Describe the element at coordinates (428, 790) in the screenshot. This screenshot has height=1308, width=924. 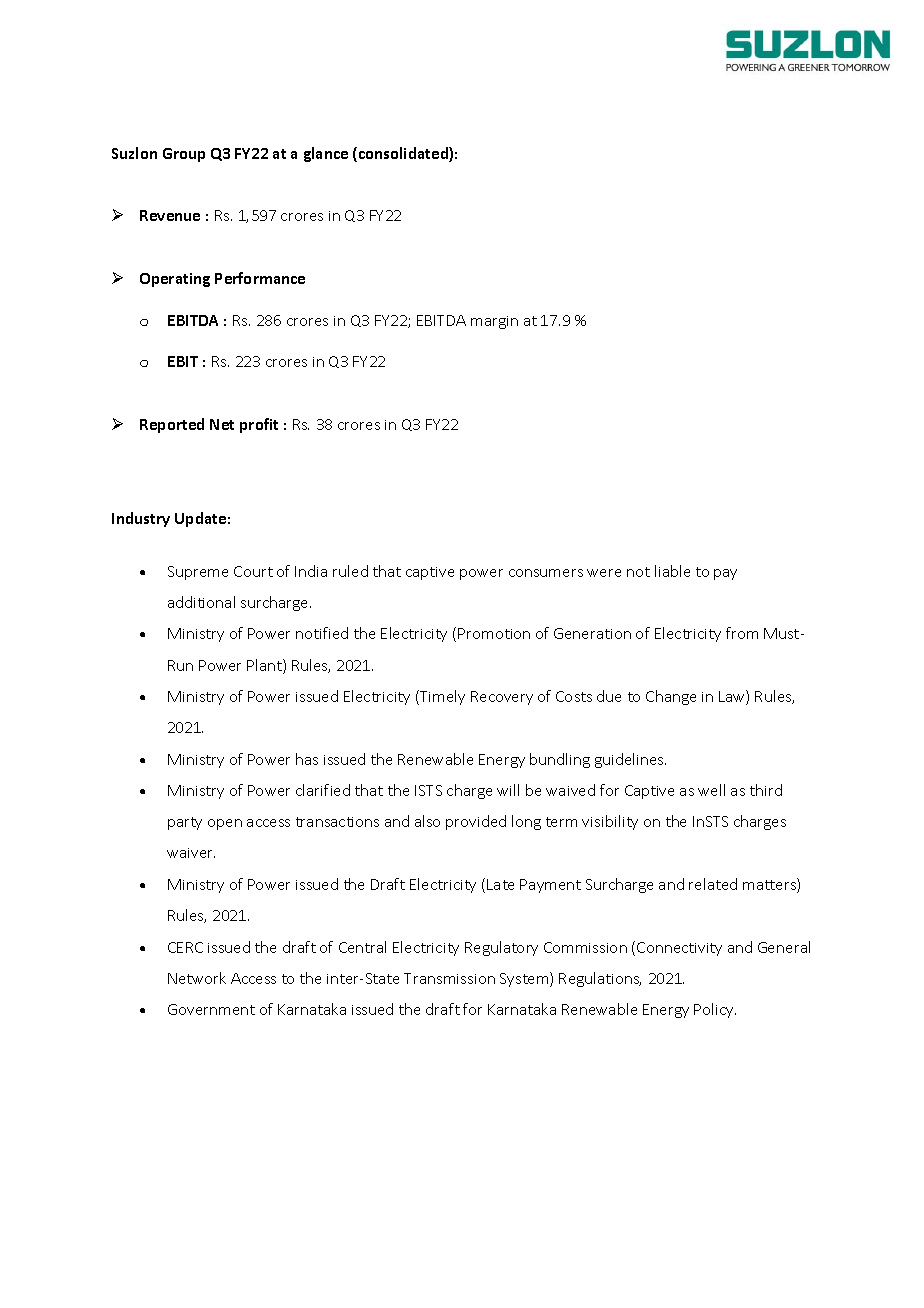
I see `ISTS` at that location.
